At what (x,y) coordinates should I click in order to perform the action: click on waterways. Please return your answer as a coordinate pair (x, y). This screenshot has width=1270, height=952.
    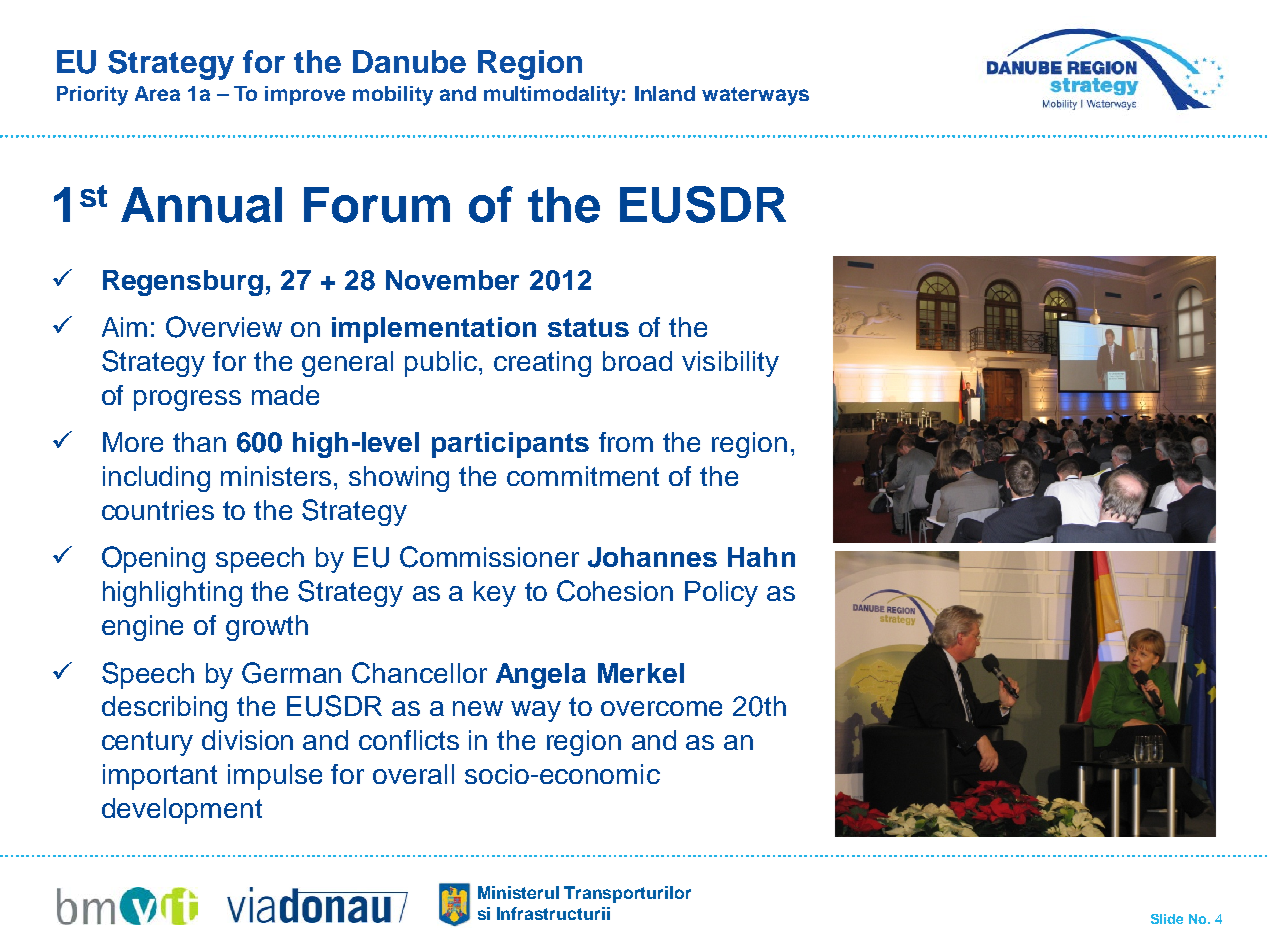
    Looking at the image, I should click on (755, 96).
